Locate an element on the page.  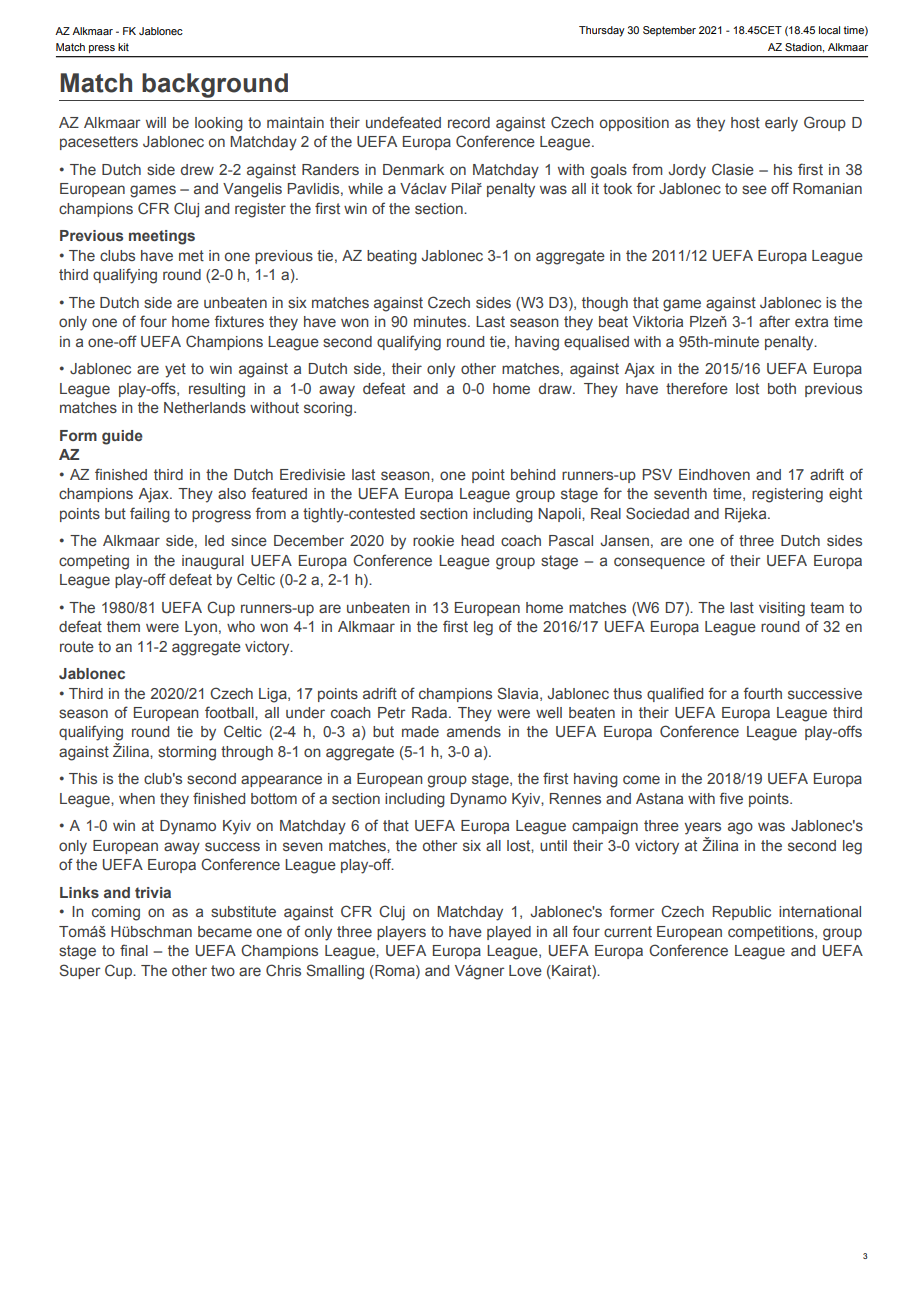
kit is located at coordinates (123, 47).
